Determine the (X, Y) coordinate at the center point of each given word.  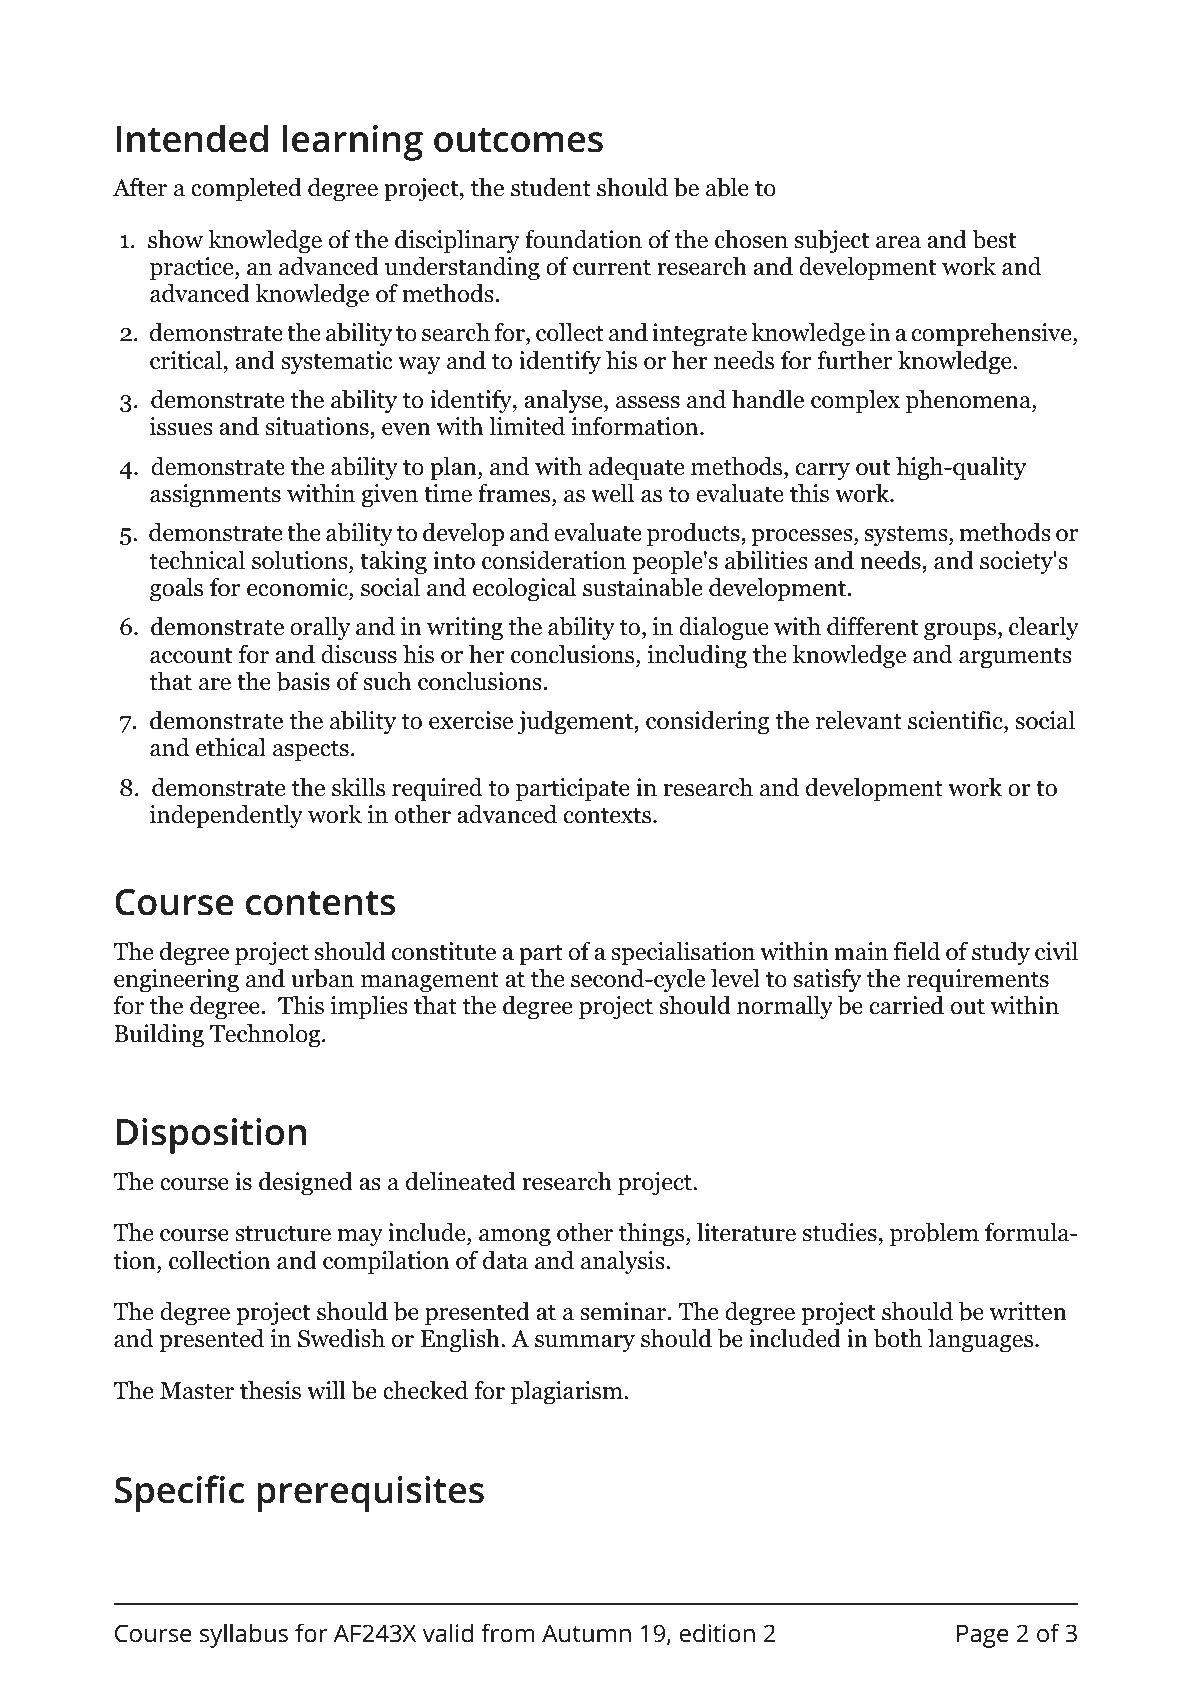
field (917, 951)
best (994, 239)
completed (246, 190)
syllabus (244, 1635)
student (551, 187)
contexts (607, 816)
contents (320, 903)
